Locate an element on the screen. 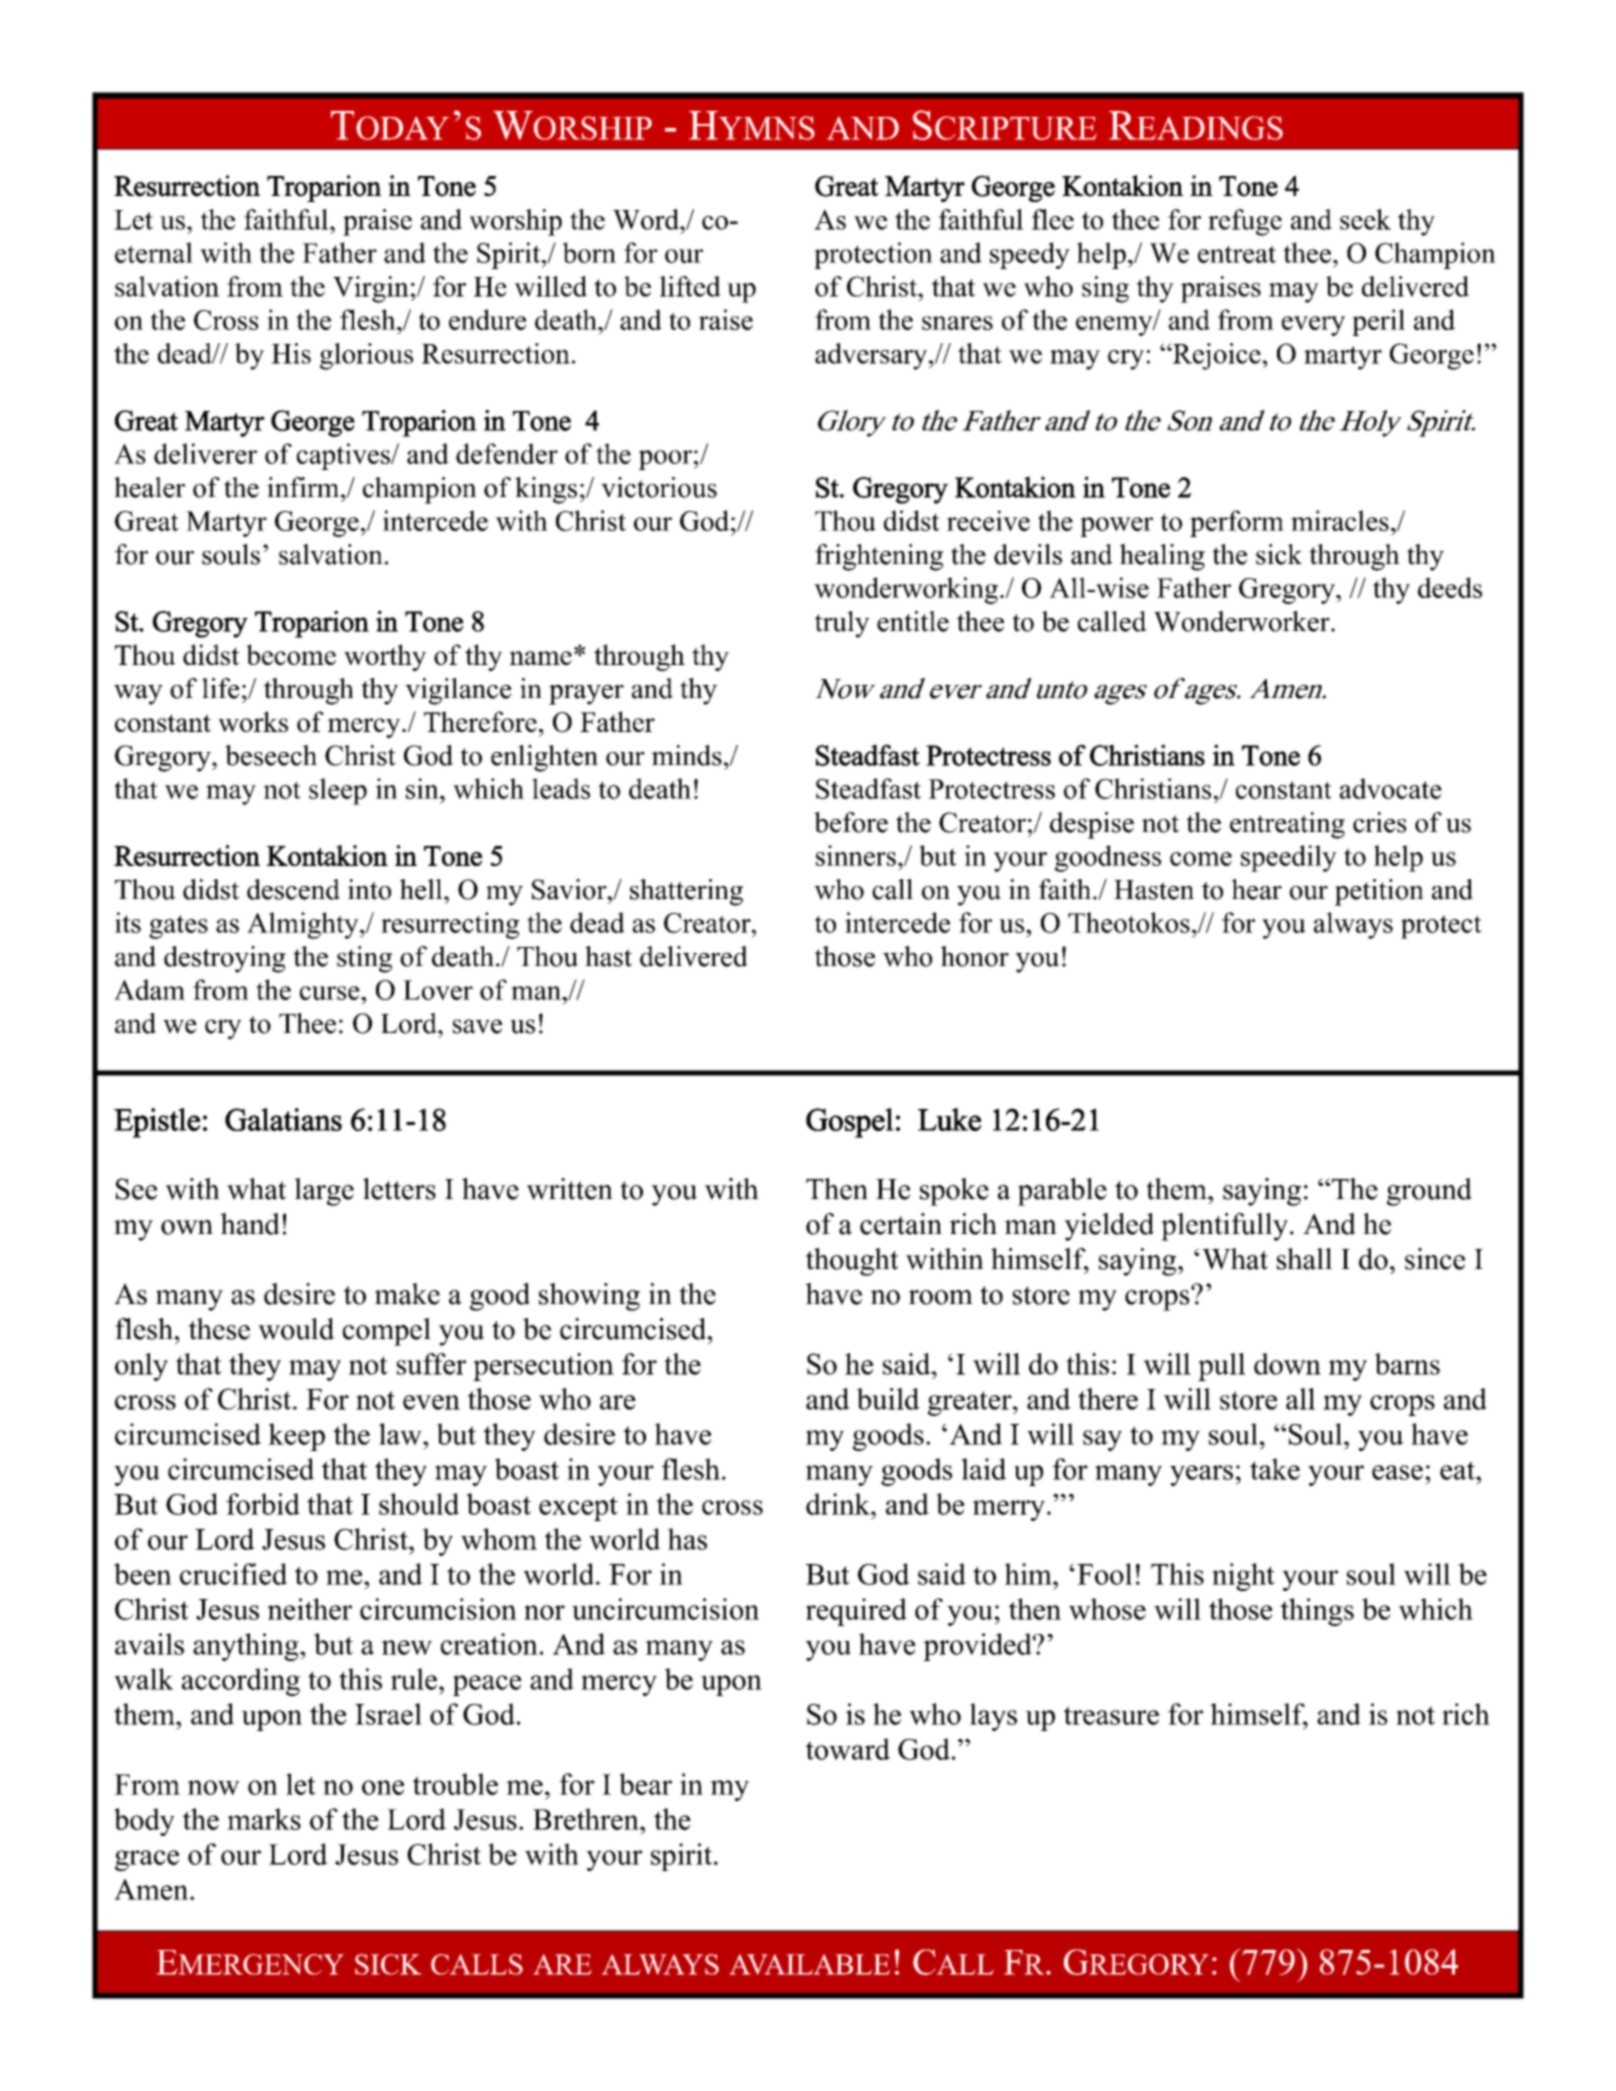 The width and height of the screenshot is (1616, 2091). refuge is located at coordinates (1245, 222).
